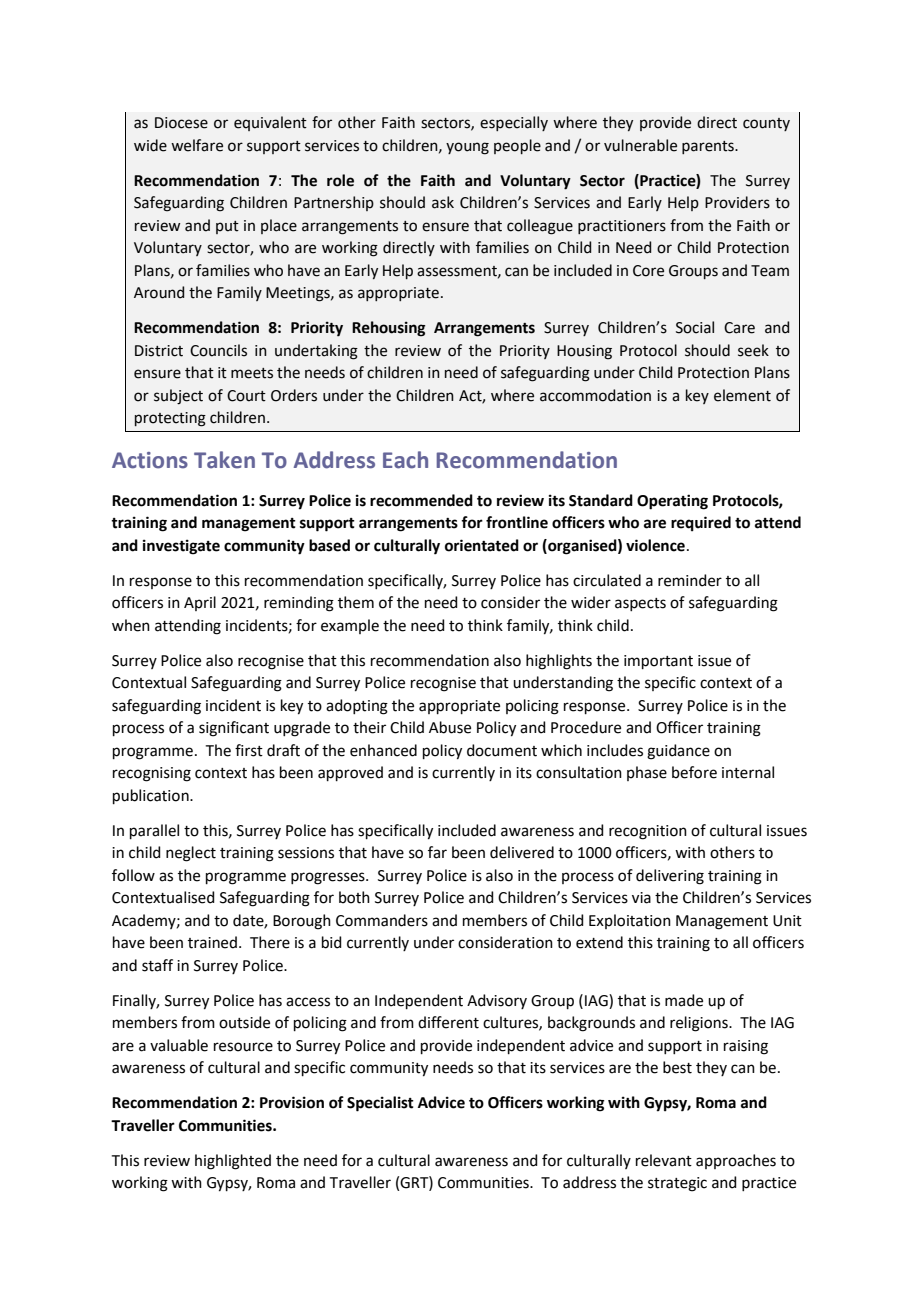 The height and width of the page is (1308, 924). Describe the element at coordinates (224, 460) in the page. I see `Taken` at that location.
